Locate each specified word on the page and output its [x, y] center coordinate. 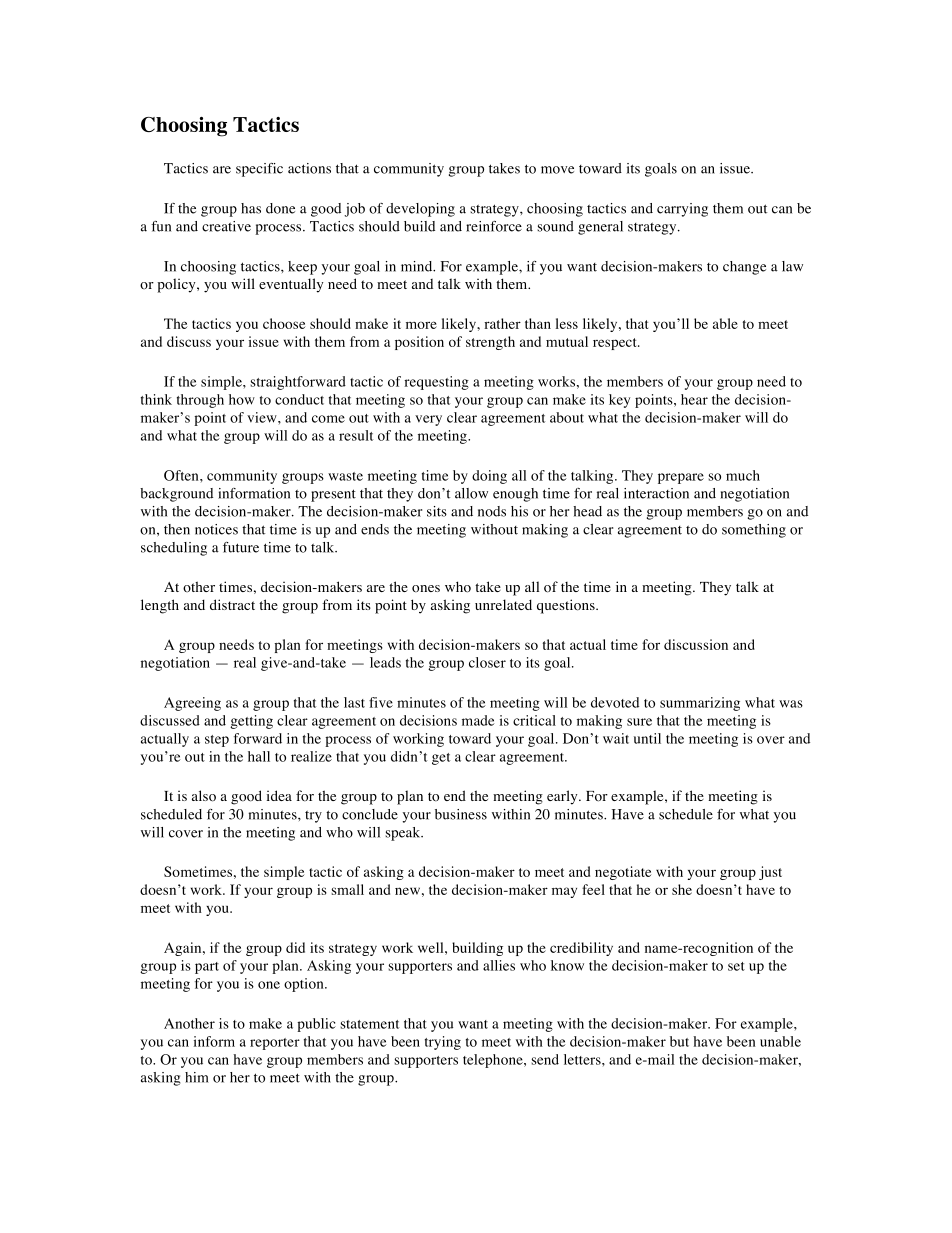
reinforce [494, 226]
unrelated [503, 604]
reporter [275, 1044]
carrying [682, 210]
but [679, 1041]
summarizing [700, 704]
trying [443, 1043]
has [251, 208]
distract [232, 604]
